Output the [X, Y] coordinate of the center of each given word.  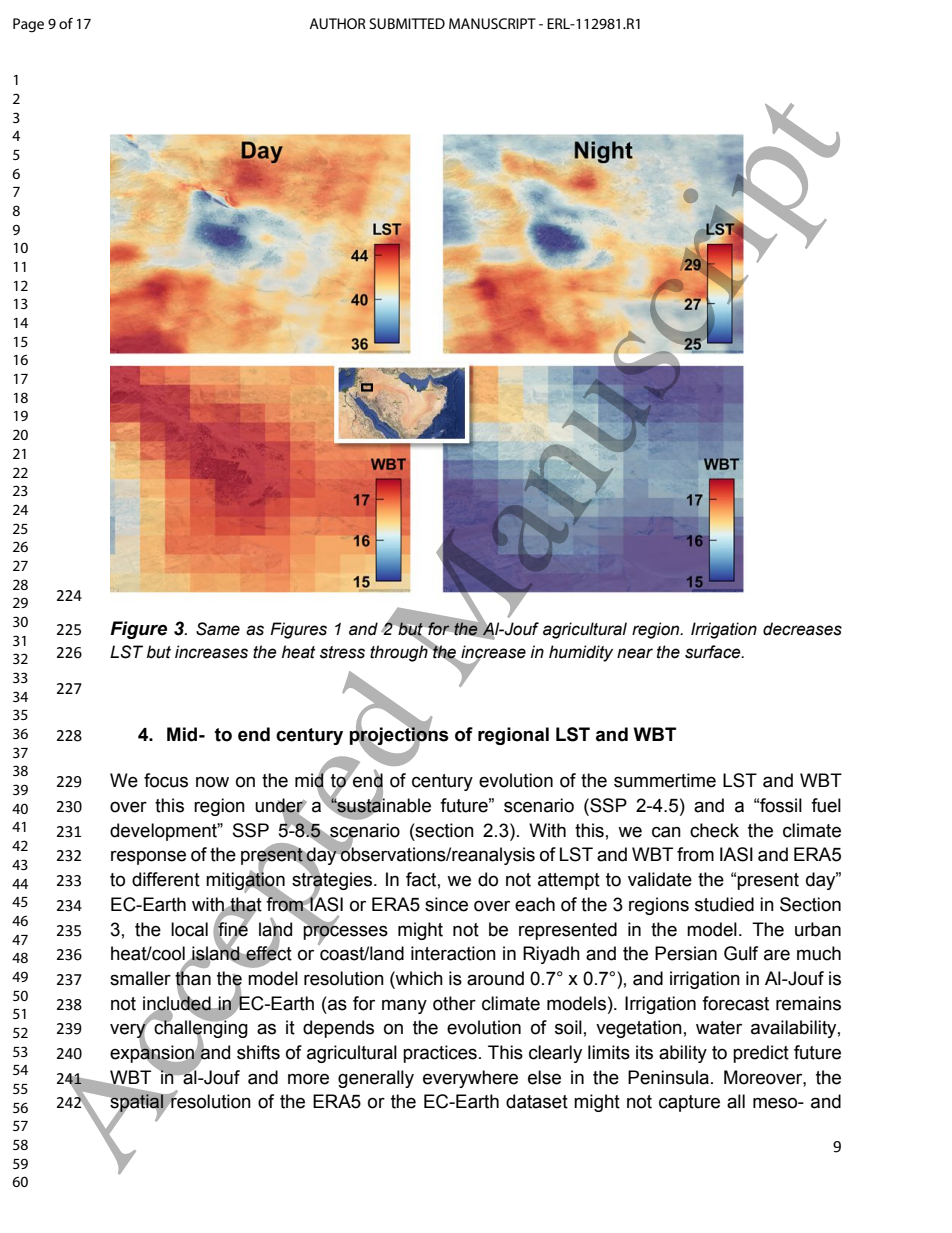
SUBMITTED [407, 23]
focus [166, 780]
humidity [581, 653]
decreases [802, 629]
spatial [137, 1103]
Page [28, 25]
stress [342, 652]
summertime [665, 780]
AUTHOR [337, 23]
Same [218, 629]
